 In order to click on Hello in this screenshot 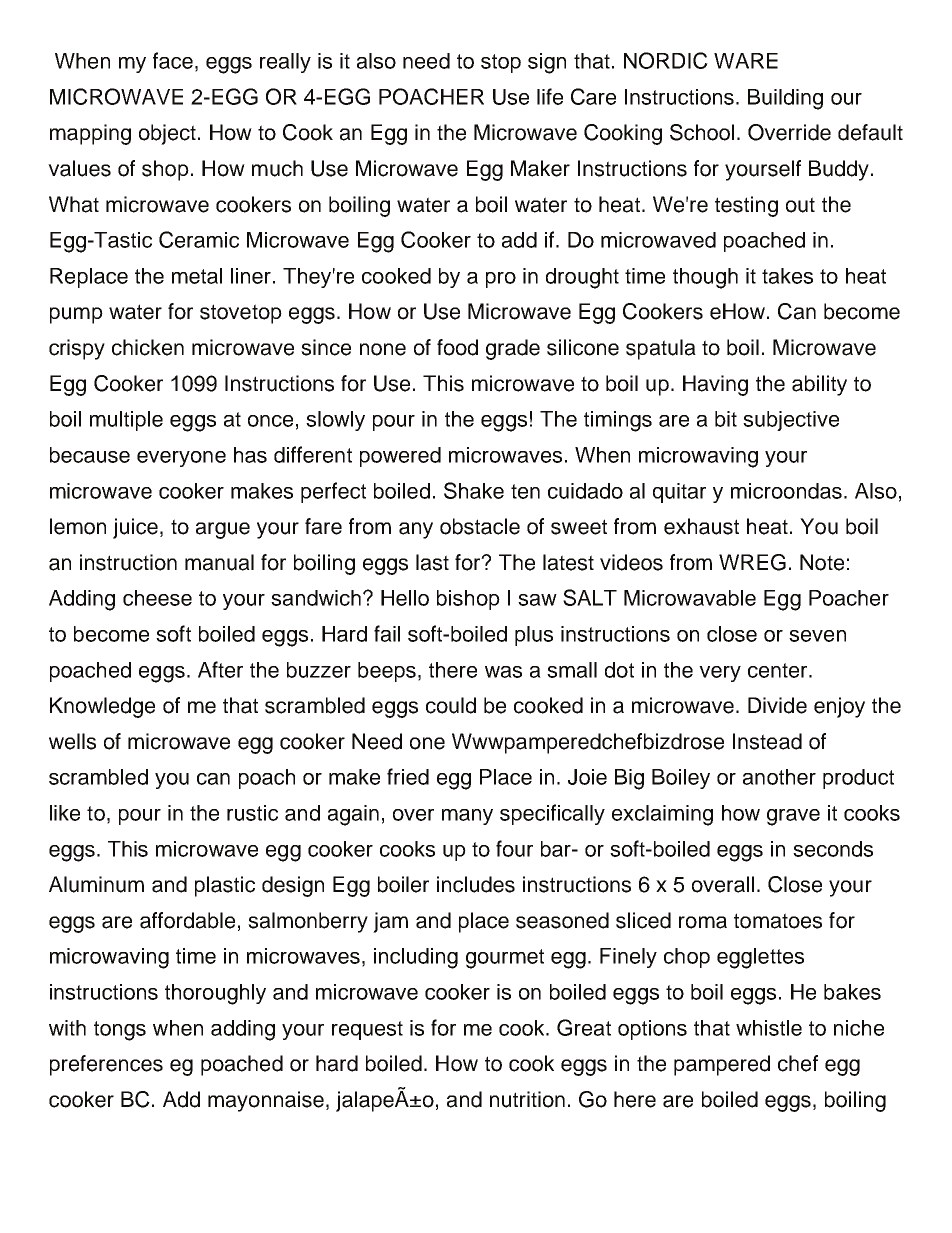, I will do `click(405, 598)`.
